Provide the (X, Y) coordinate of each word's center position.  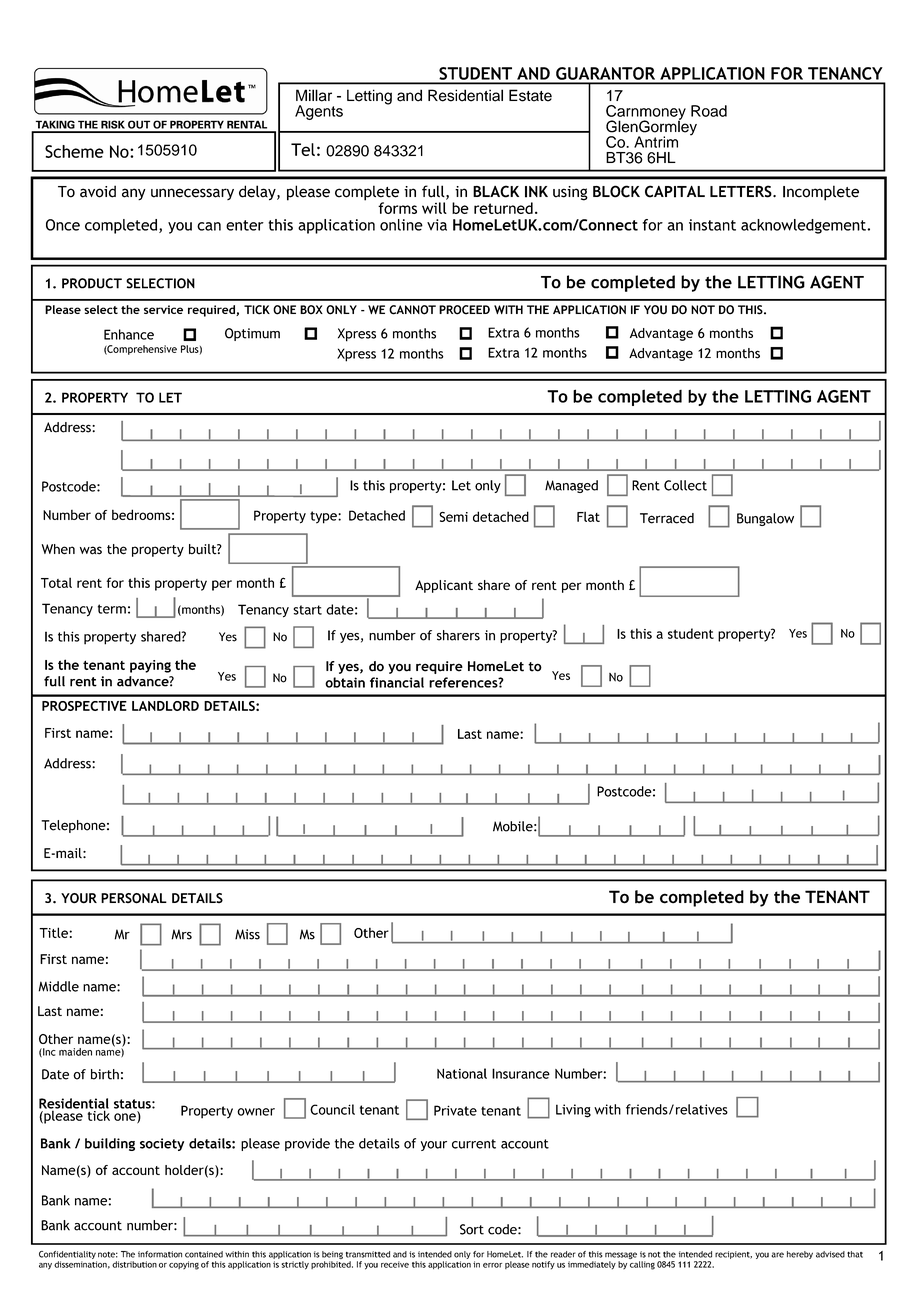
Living (573, 1111)
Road (709, 111)
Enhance (129, 334)
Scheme (74, 151)
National (462, 1073)
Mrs (182, 934)
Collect (685, 485)
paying (150, 666)
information (160, 1254)
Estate (530, 95)
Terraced (667, 518)
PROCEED (464, 310)
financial (397, 682)
